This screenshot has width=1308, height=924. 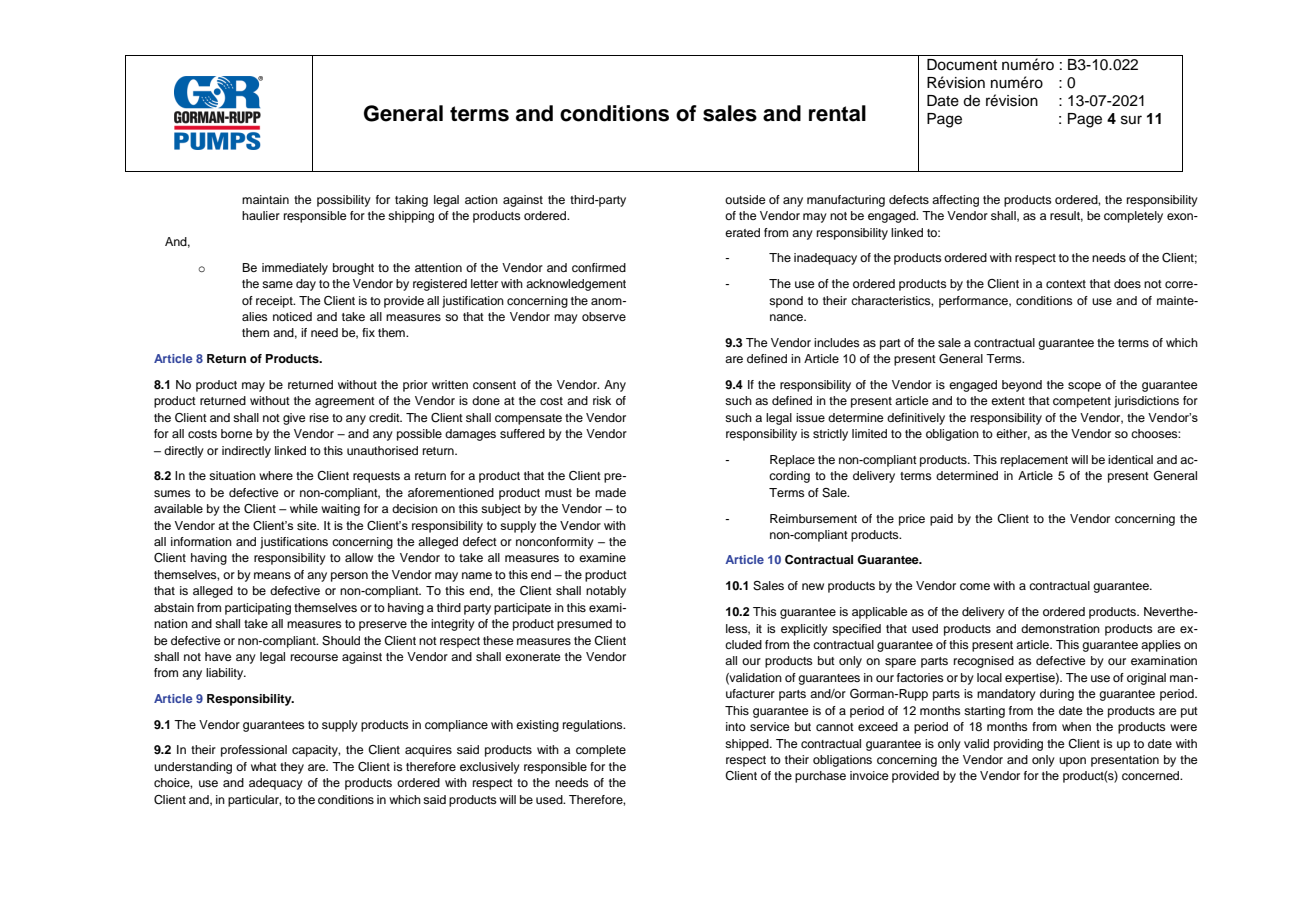 What do you see at coordinates (276, 475) in the screenshot?
I see `where` at bounding box center [276, 475].
